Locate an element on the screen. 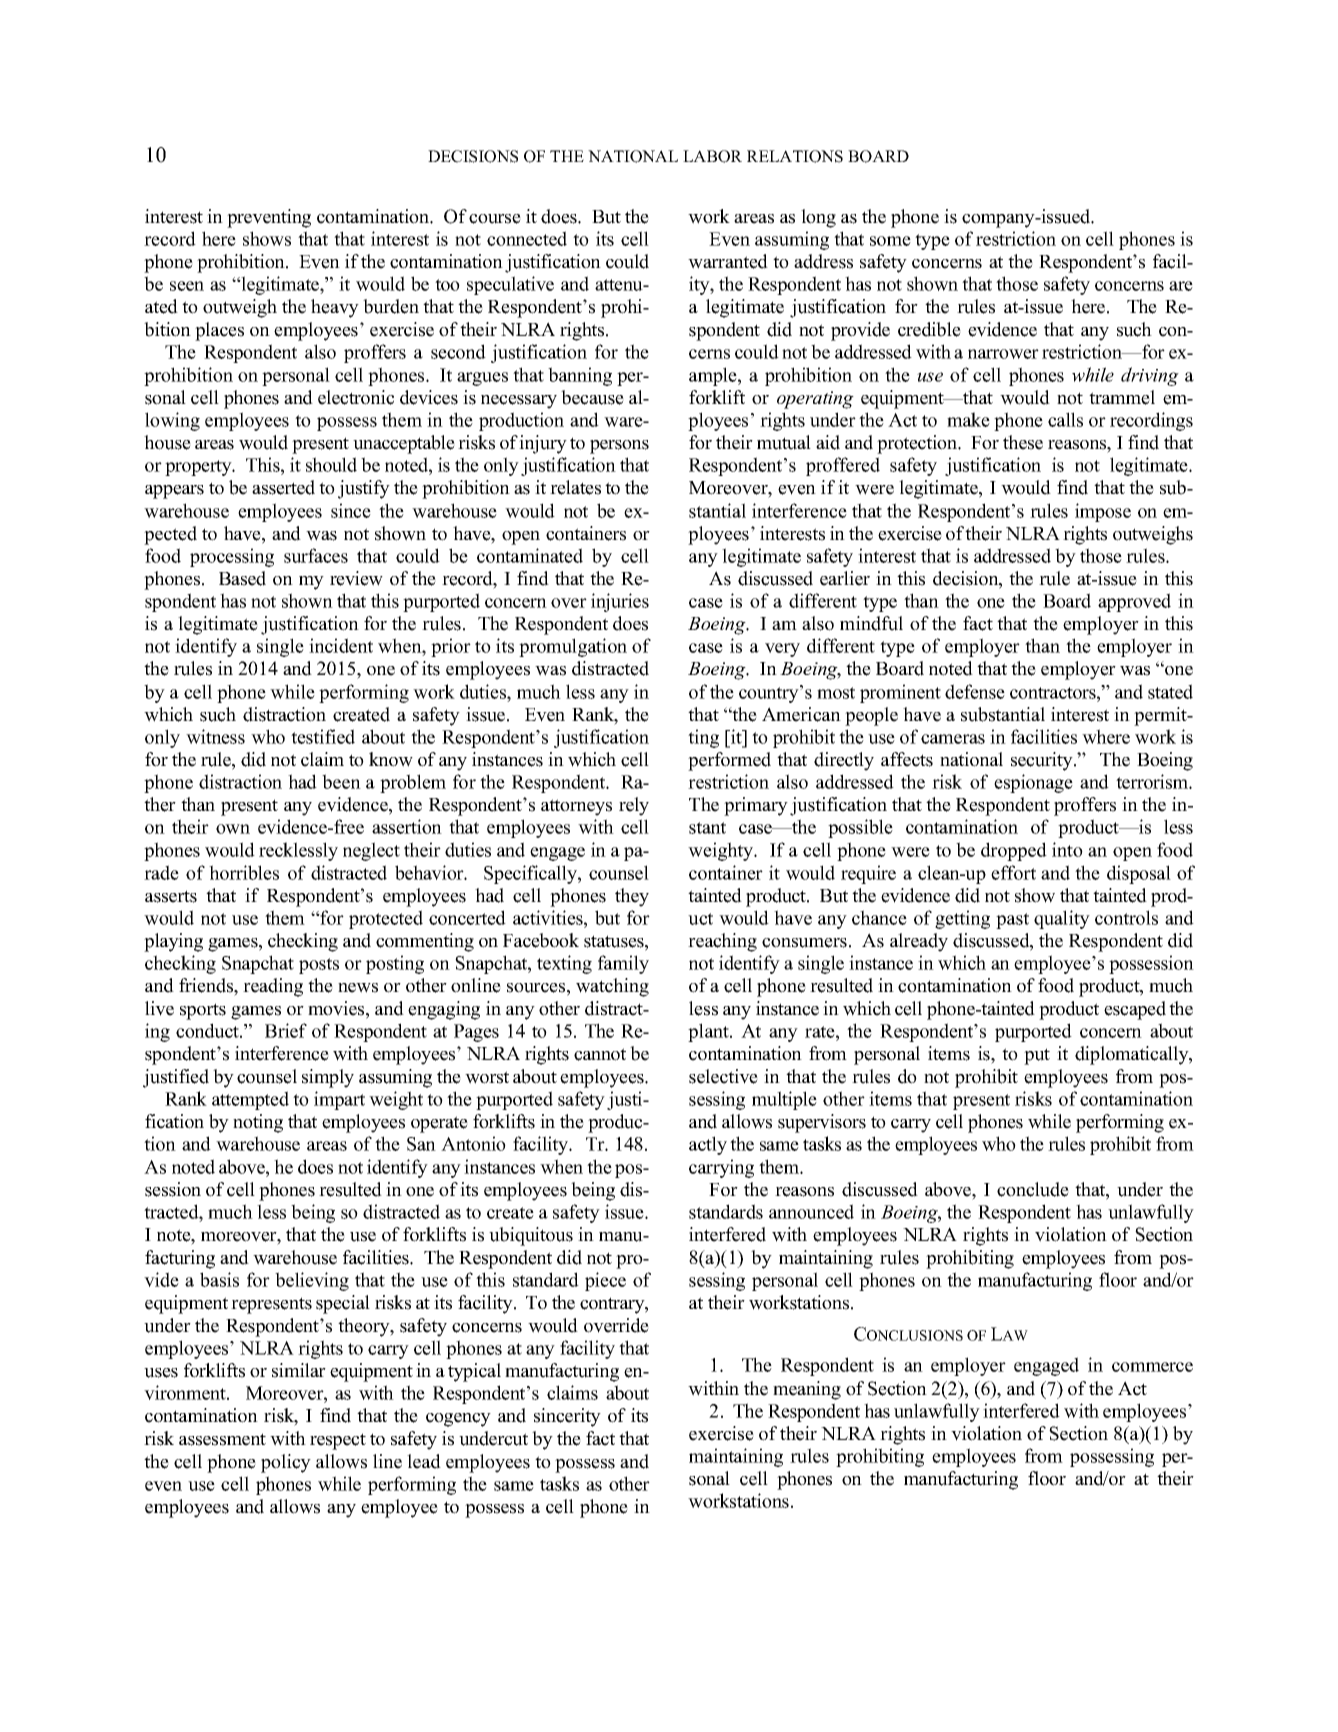  seen is located at coordinates (187, 286).
